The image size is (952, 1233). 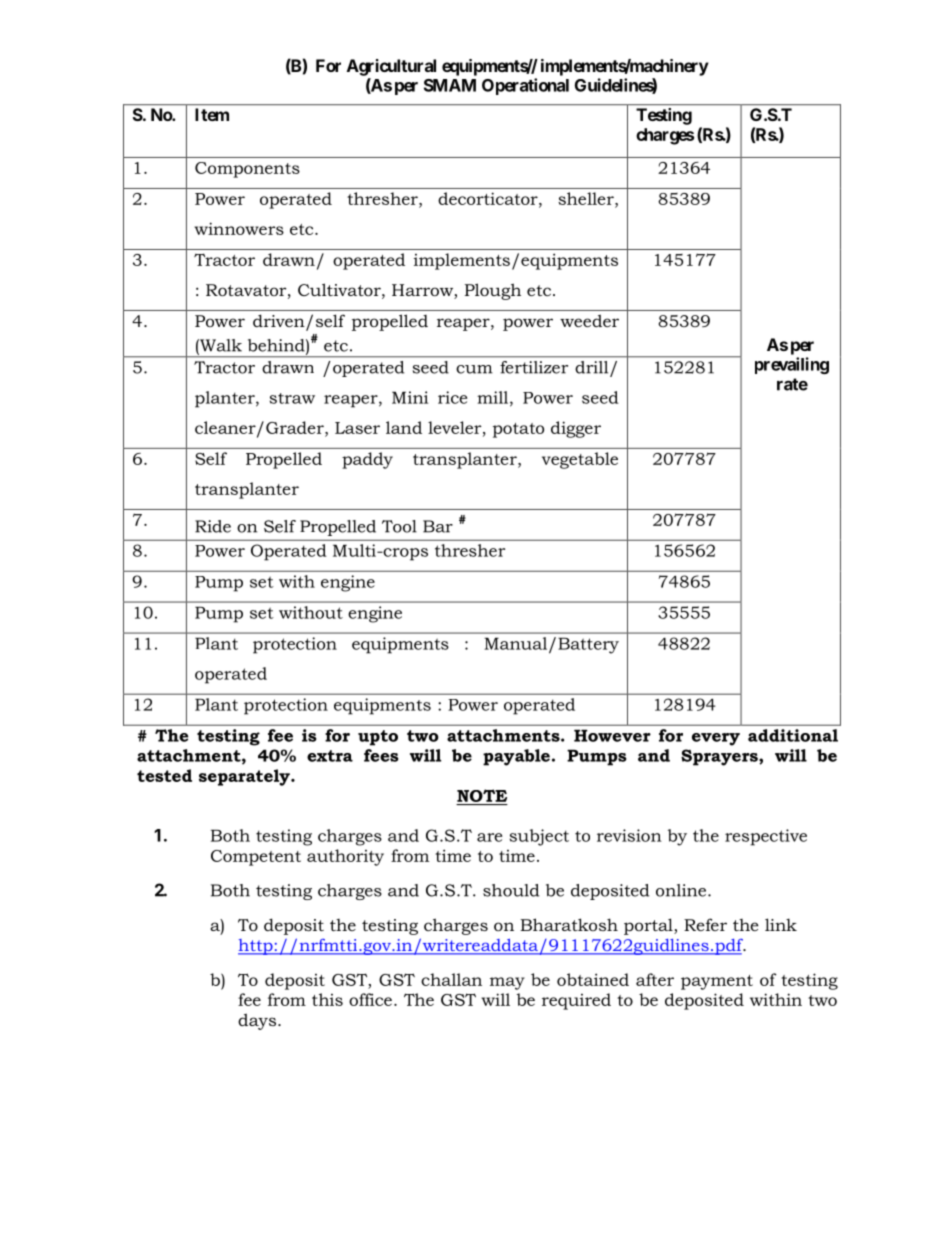 What do you see at coordinates (212, 114) in the screenshot?
I see `Item` at bounding box center [212, 114].
